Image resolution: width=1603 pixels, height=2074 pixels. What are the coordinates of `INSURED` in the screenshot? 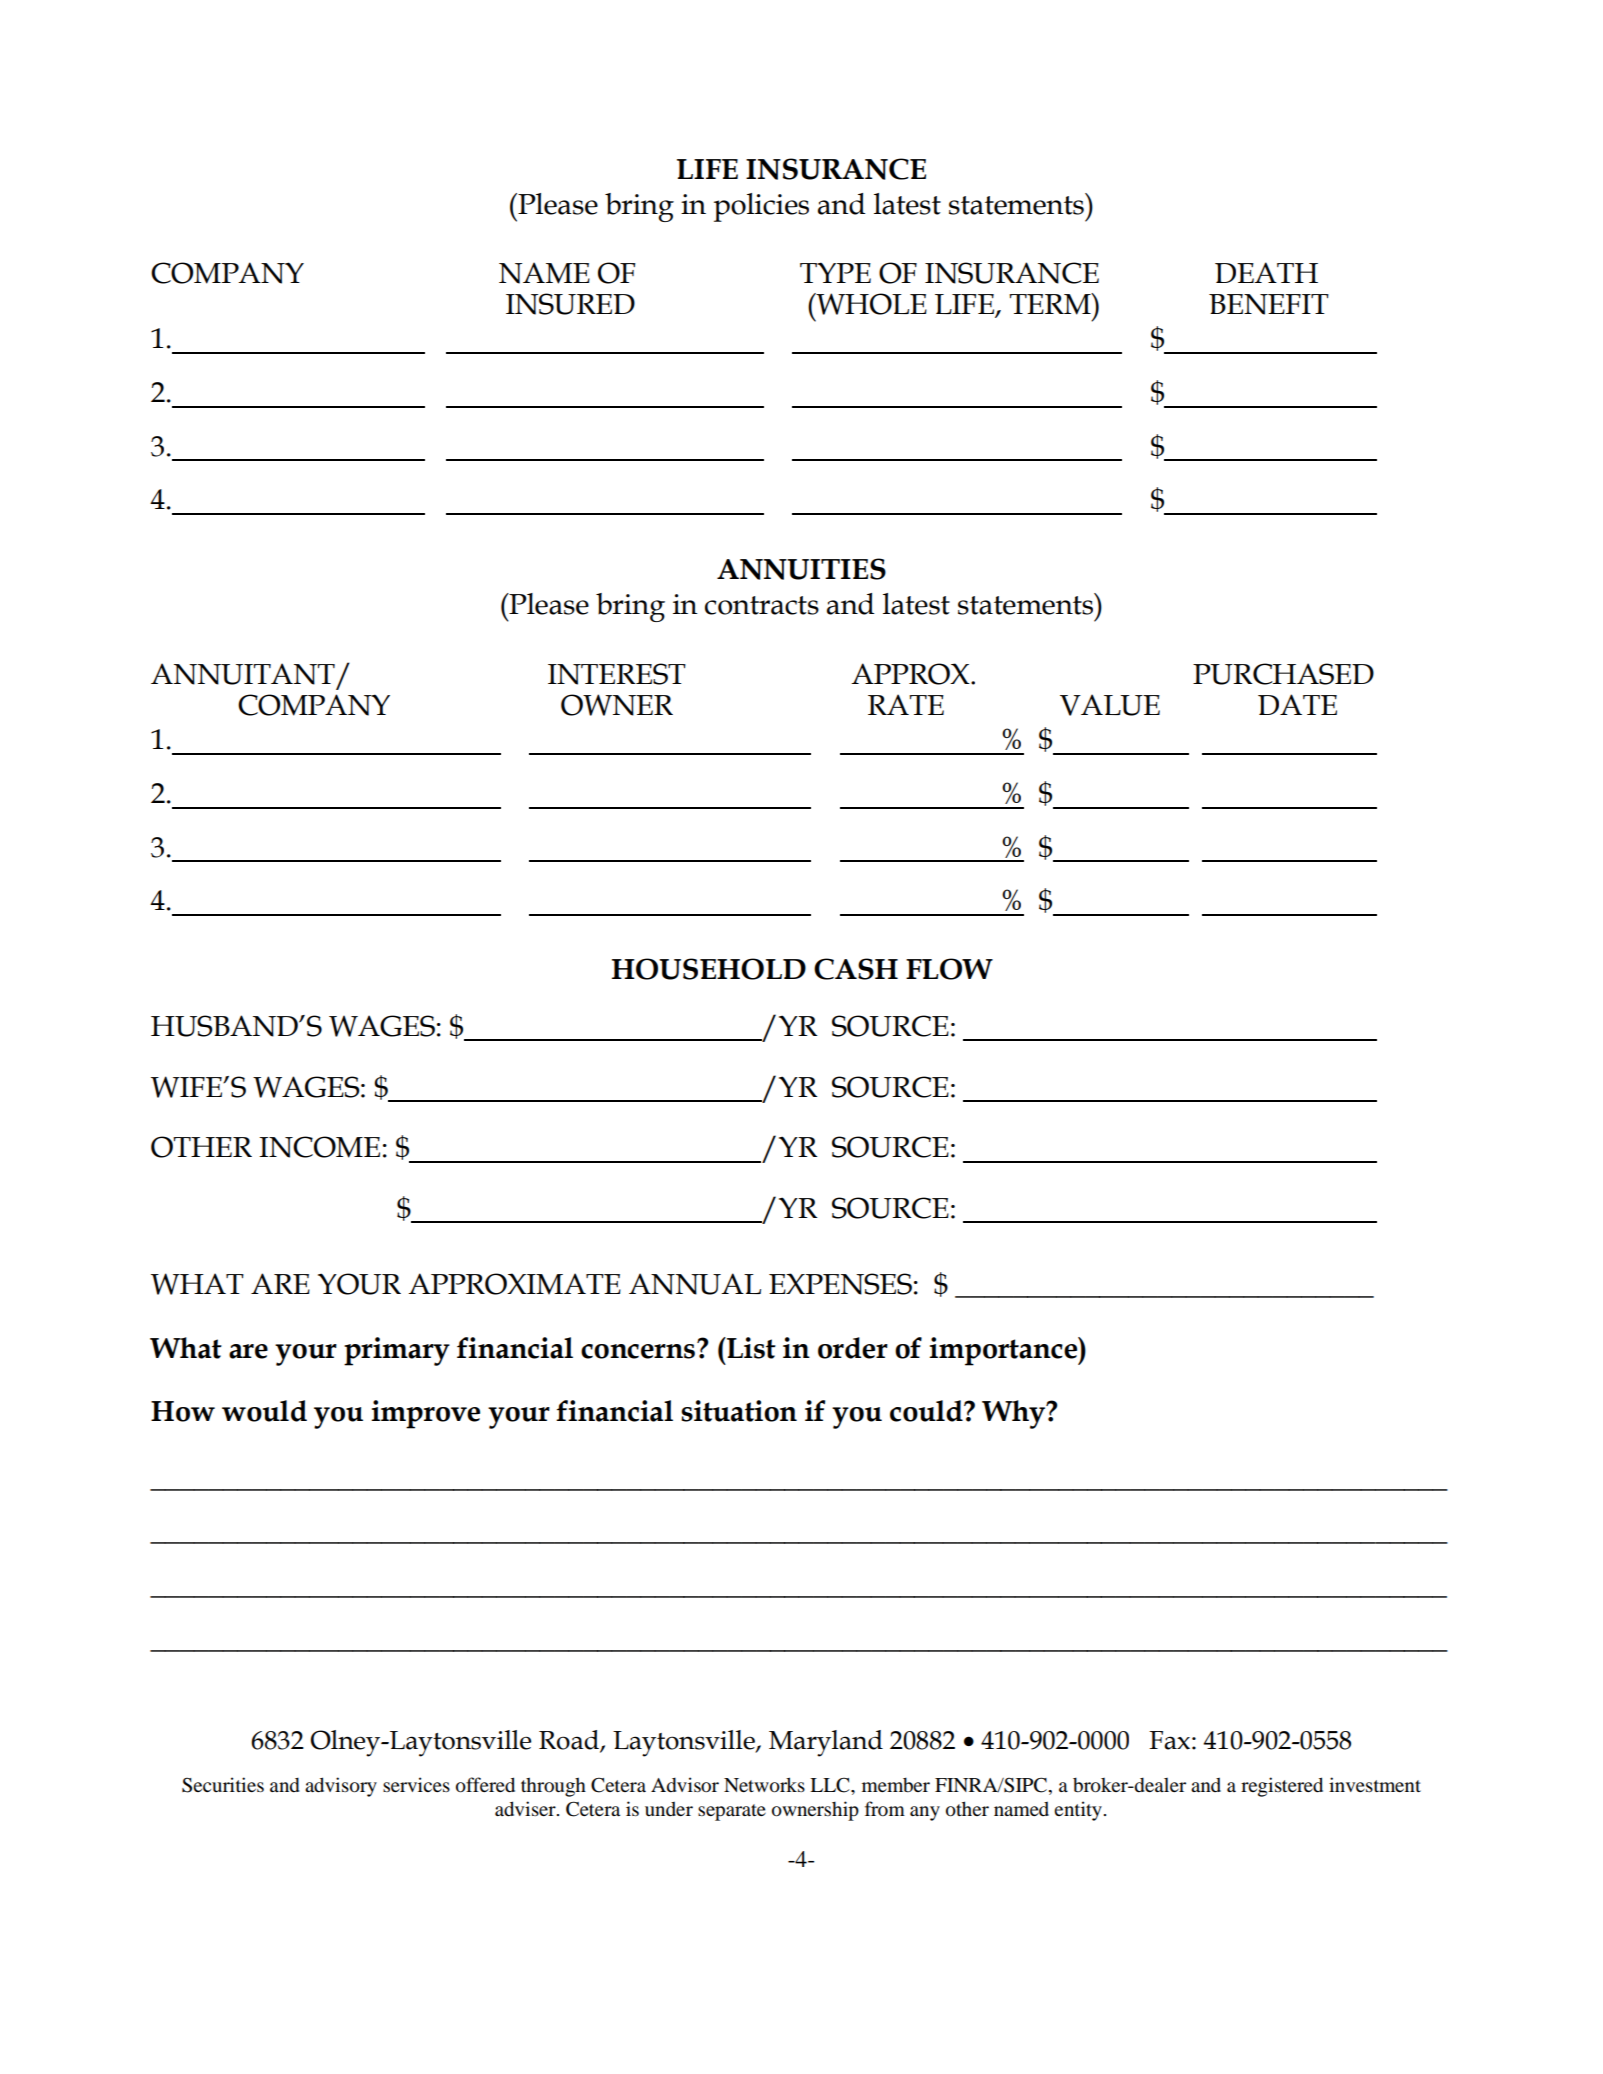 It's located at (570, 304).
